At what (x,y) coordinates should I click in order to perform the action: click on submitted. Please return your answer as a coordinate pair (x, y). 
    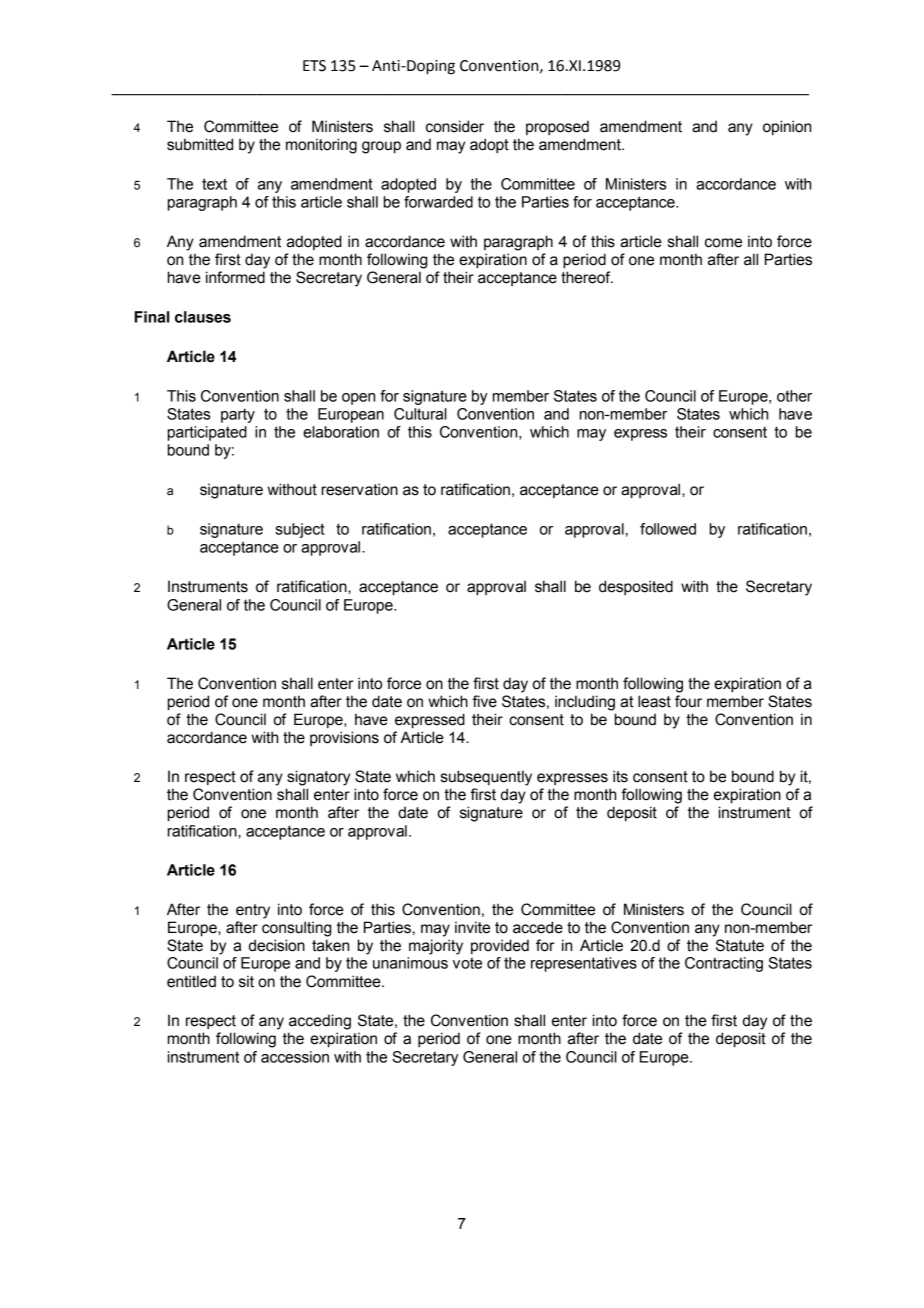
    Looking at the image, I should click on (200, 144).
